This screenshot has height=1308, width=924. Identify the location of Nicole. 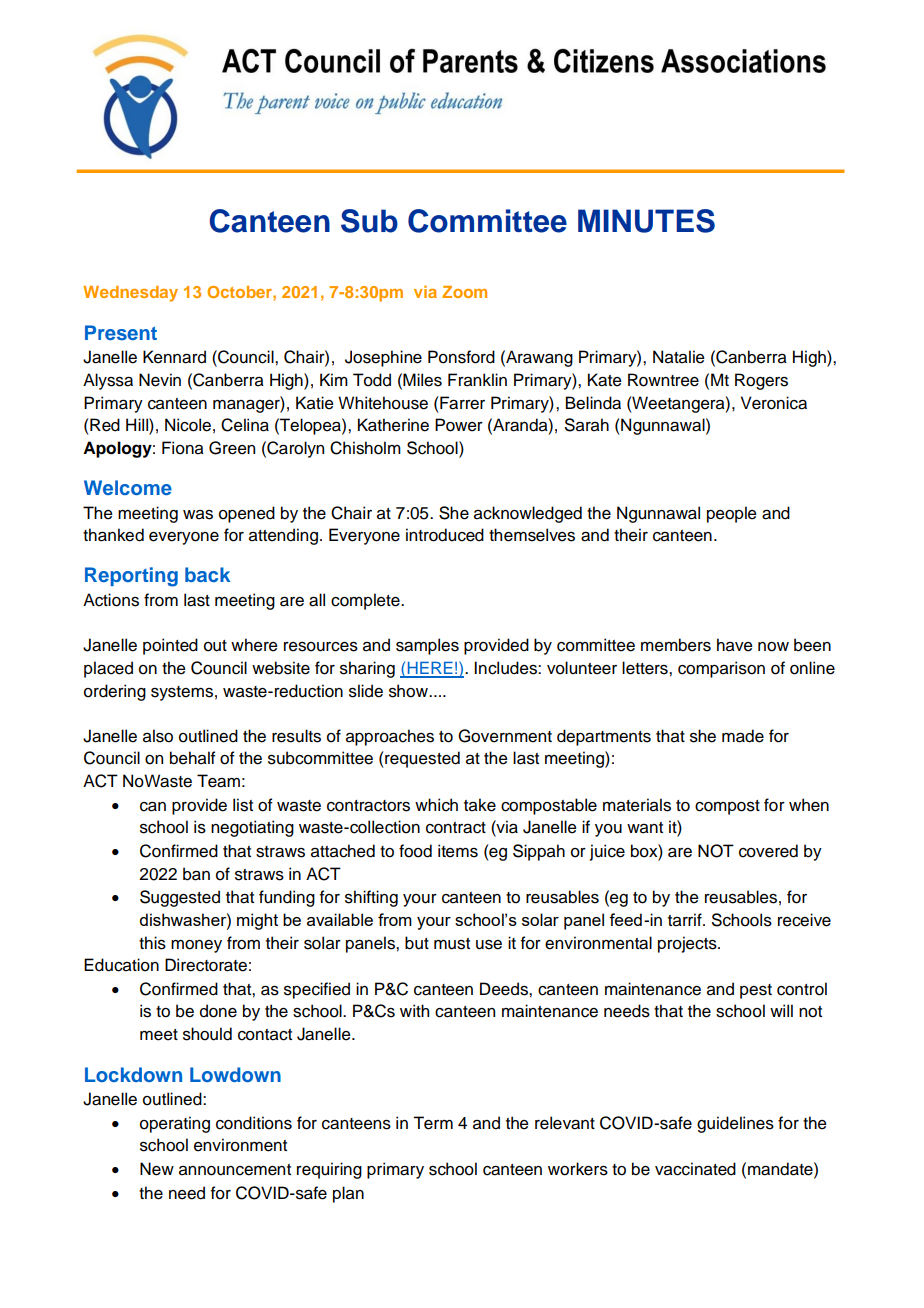
(188, 425).
